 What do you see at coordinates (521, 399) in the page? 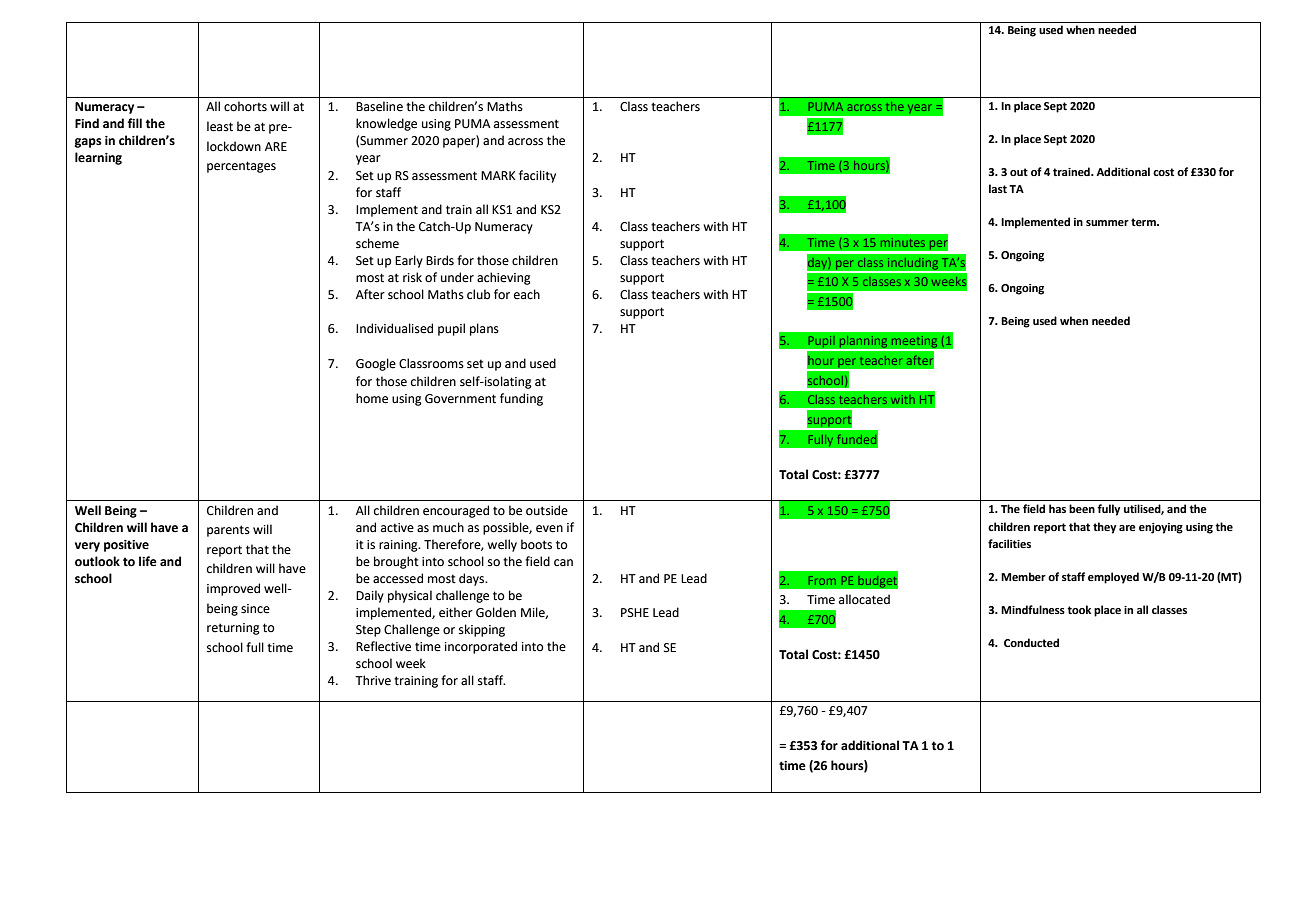
I see `funding` at bounding box center [521, 399].
